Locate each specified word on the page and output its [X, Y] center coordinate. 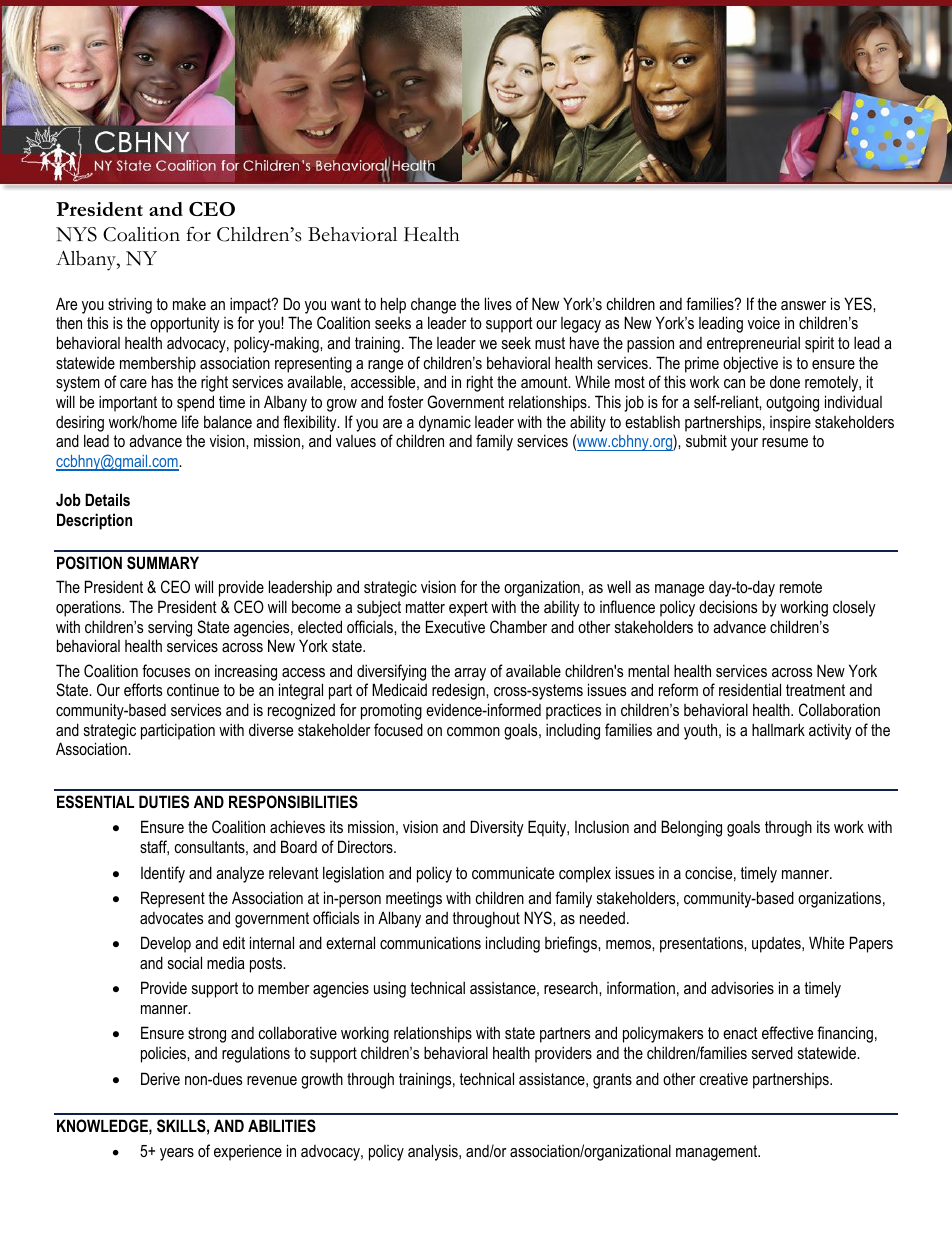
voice [764, 323]
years [177, 1154]
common [473, 731]
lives [498, 303]
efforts [143, 689]
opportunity [185, 325]
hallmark [778, 729]
